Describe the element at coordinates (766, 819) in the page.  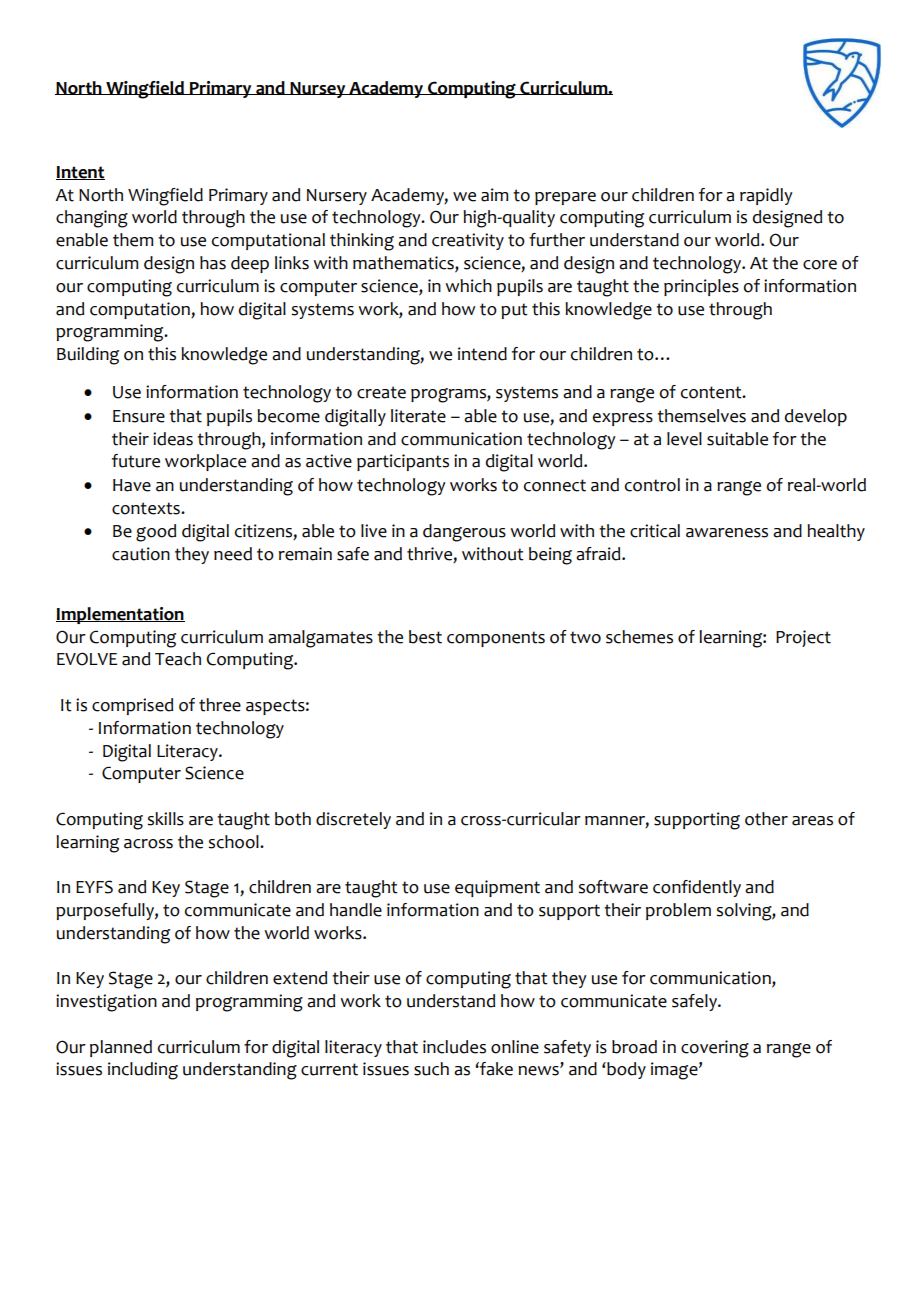
I see `other` at that location.
